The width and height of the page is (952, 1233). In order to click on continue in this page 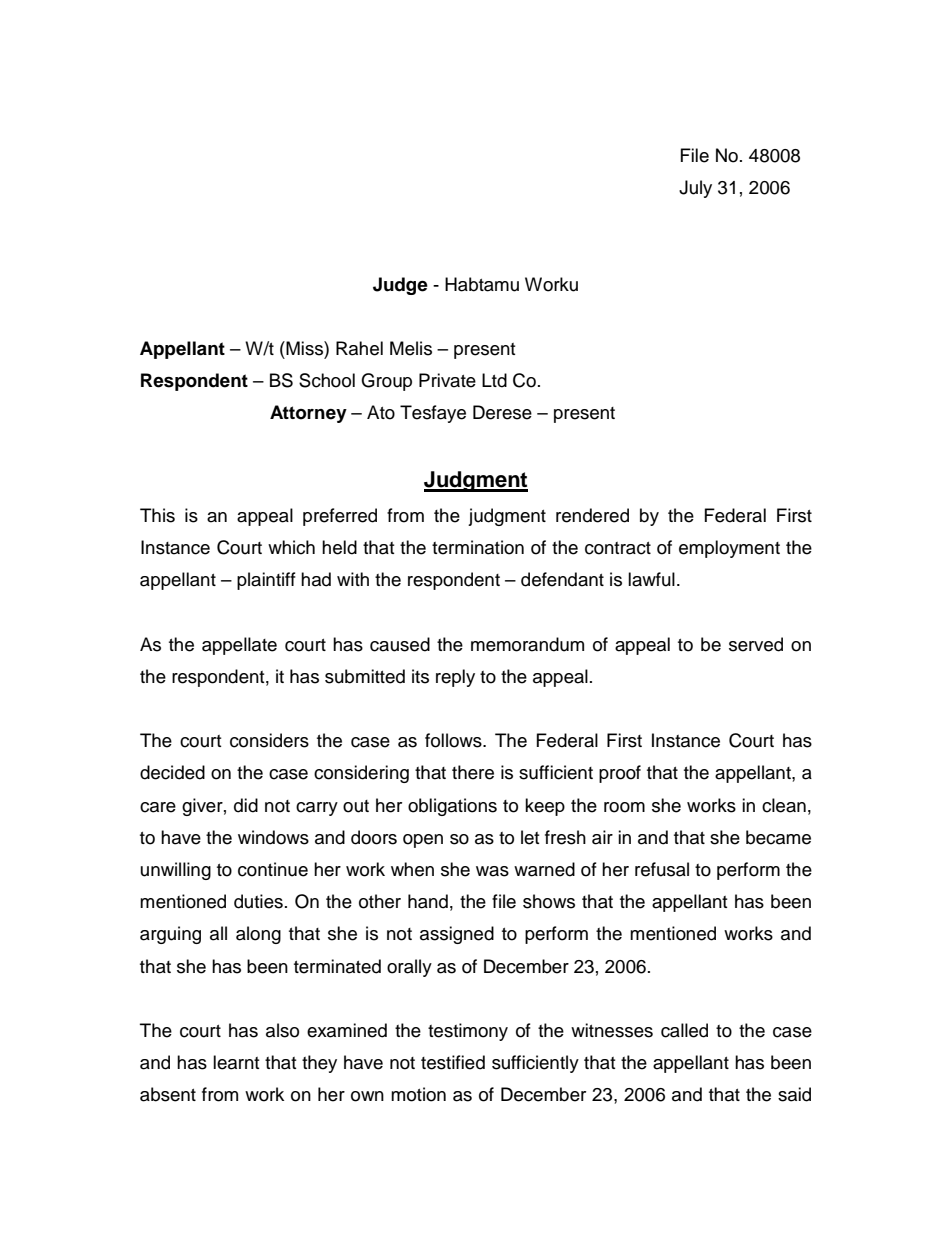, I will do `click(273, 869)`.
